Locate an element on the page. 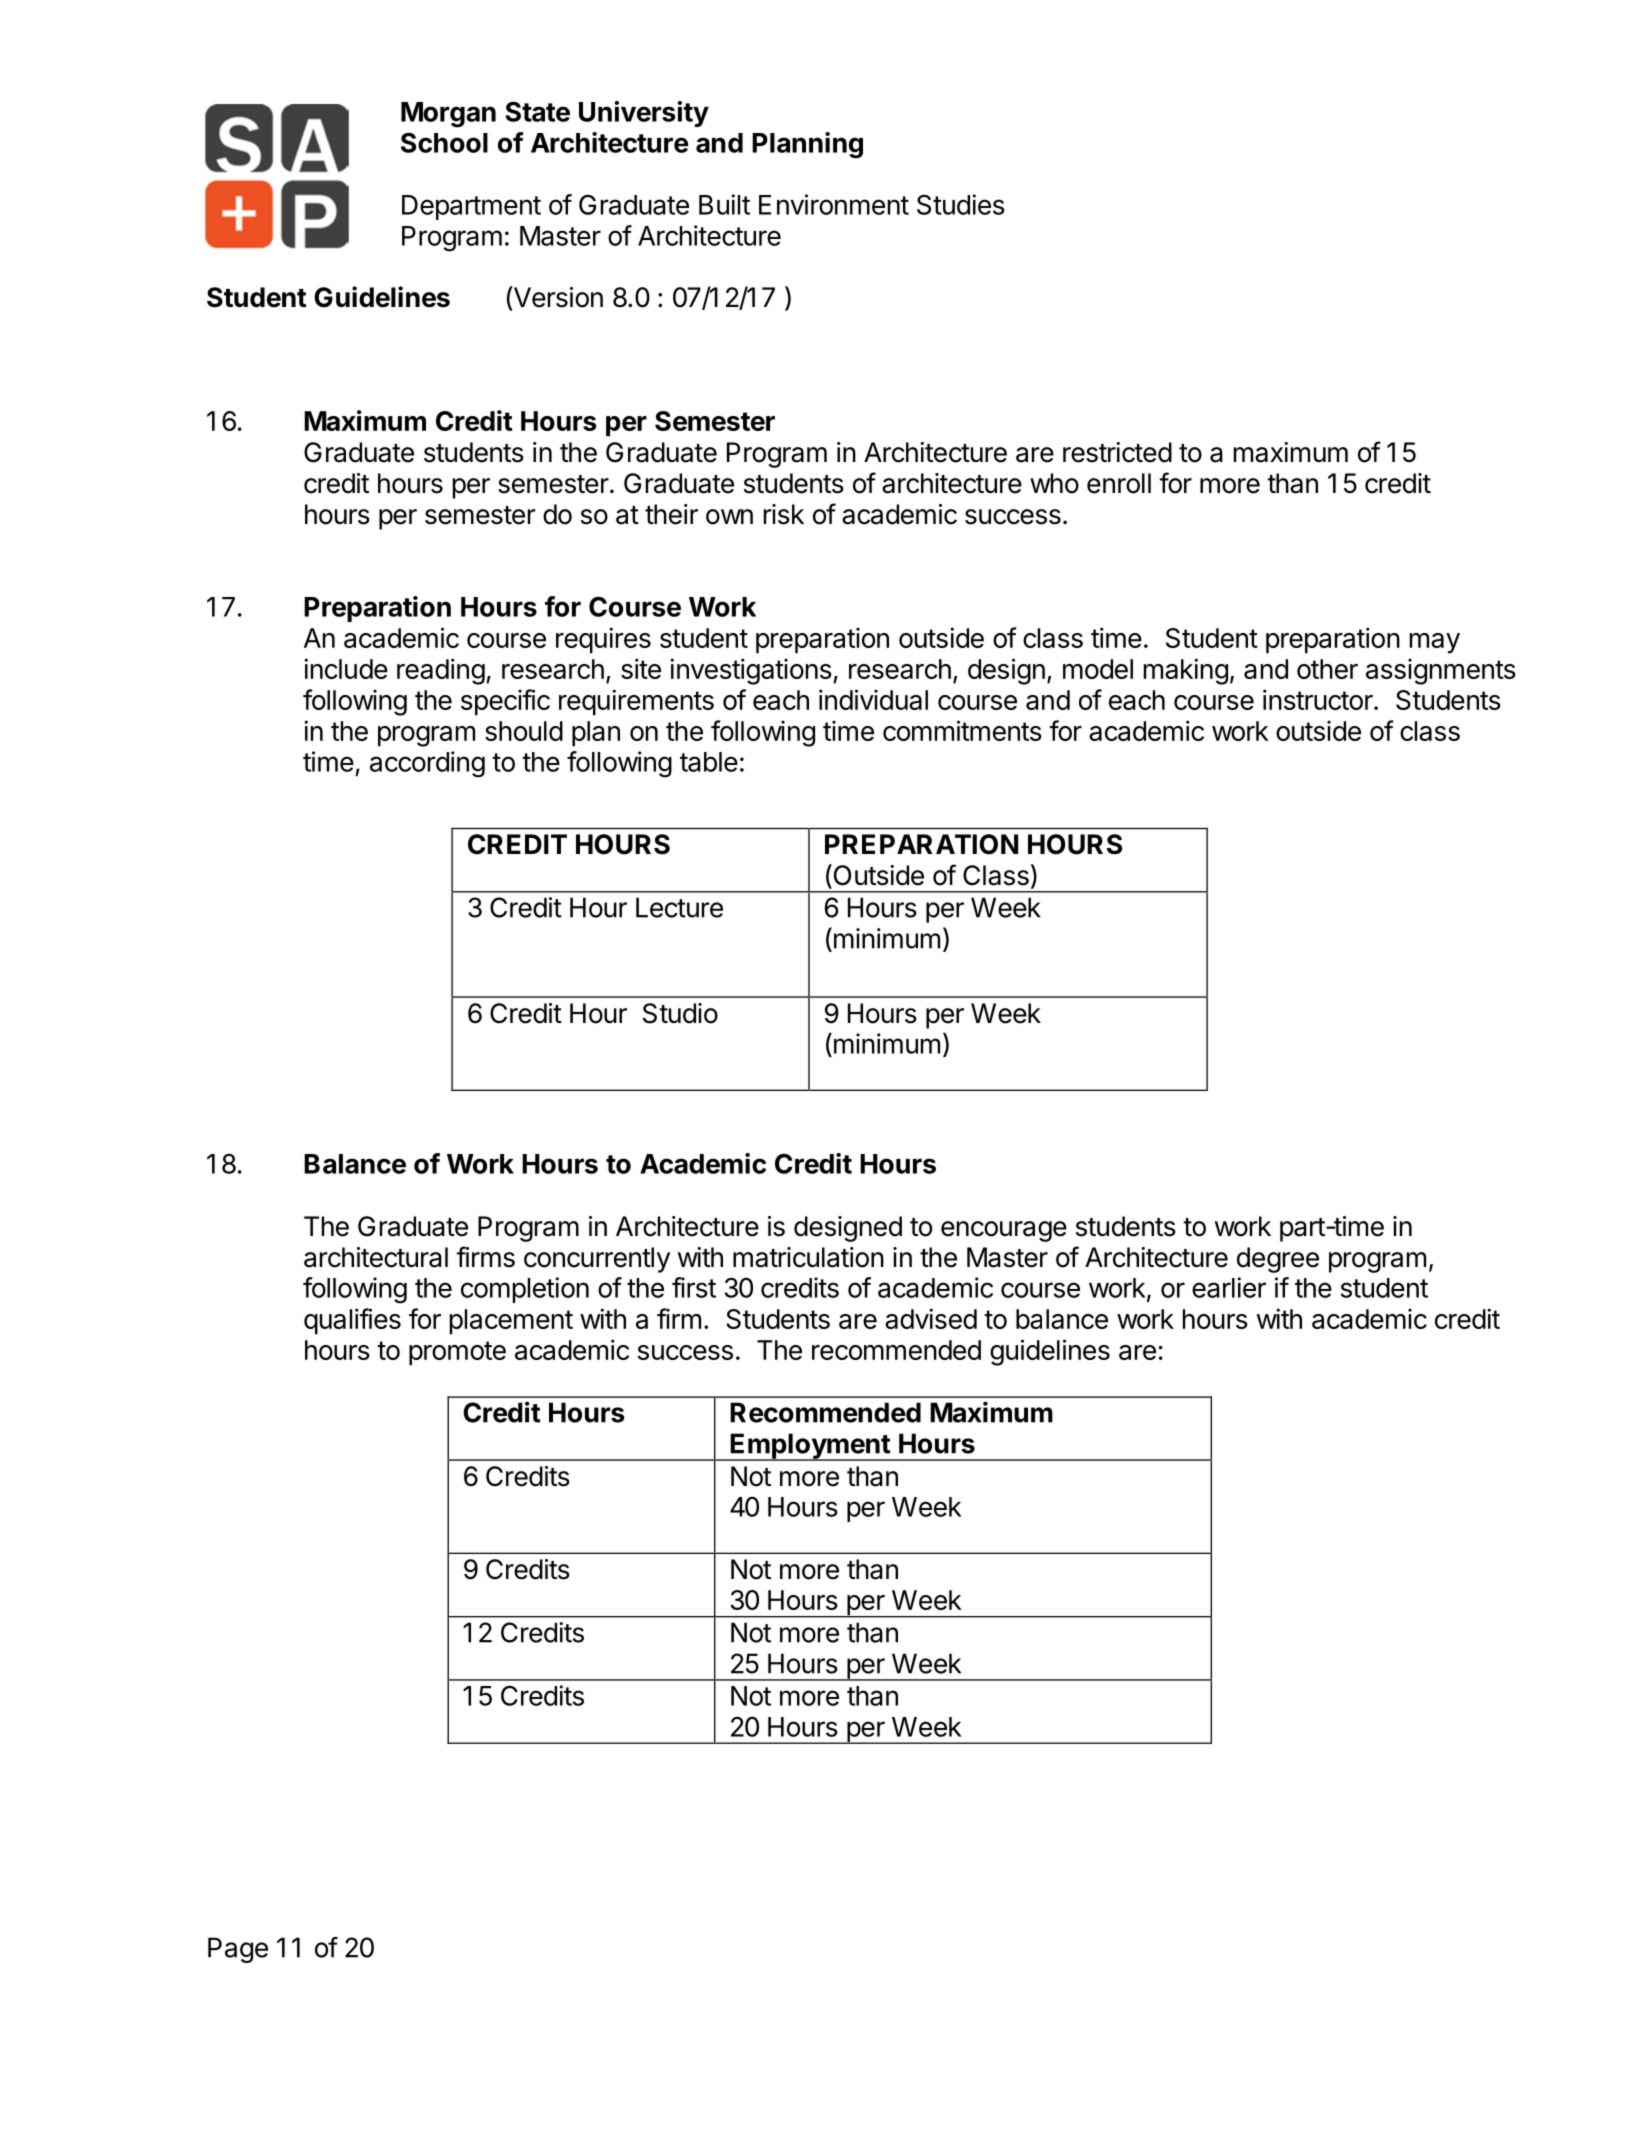 This document has width=1647, height=2131. Studio is located at coordinates (680, 1013).
